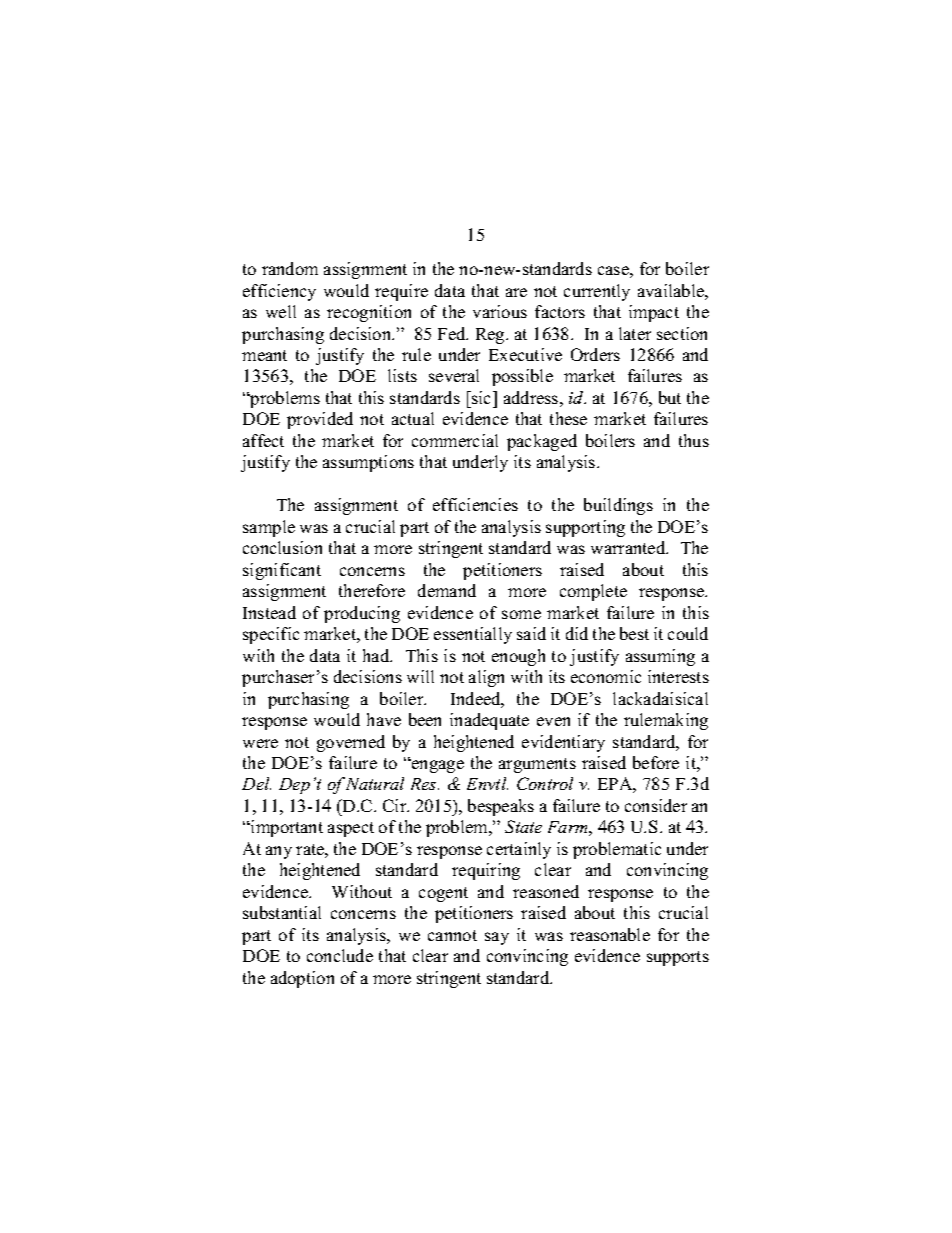  What do you see at coordinates (302, 979) in the page?
I see `adoption` at bounding box center [302, 979].
